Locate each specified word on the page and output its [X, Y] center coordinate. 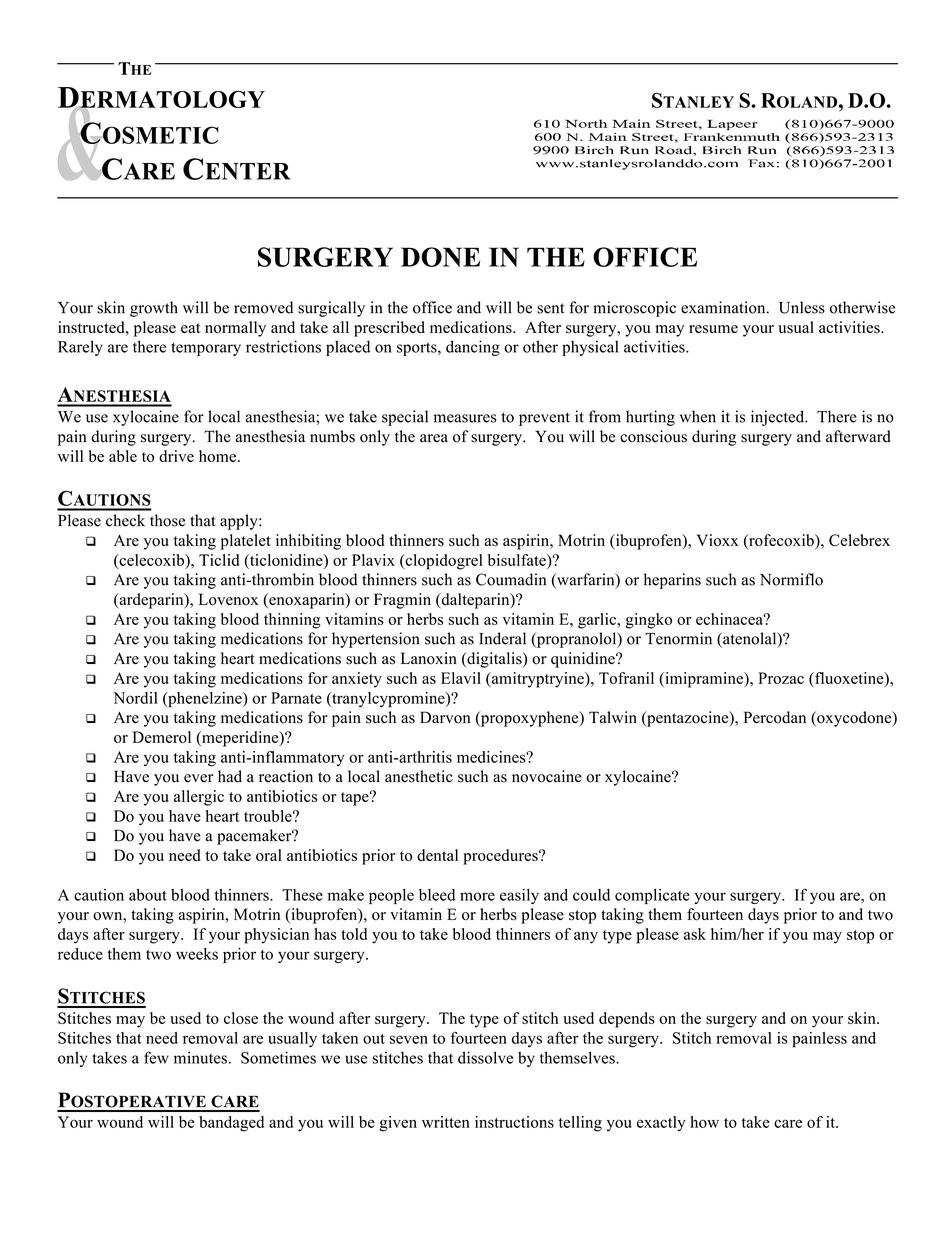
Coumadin [511, 579]
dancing [473, 348]
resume [713, 329]
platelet [246, 542]
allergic [199, 798]
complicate [652, 896]
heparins [672, 581]
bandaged [231, 1124]
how [704, 1122]
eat [190, 328]
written [446, 1122]
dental [437, 855]
